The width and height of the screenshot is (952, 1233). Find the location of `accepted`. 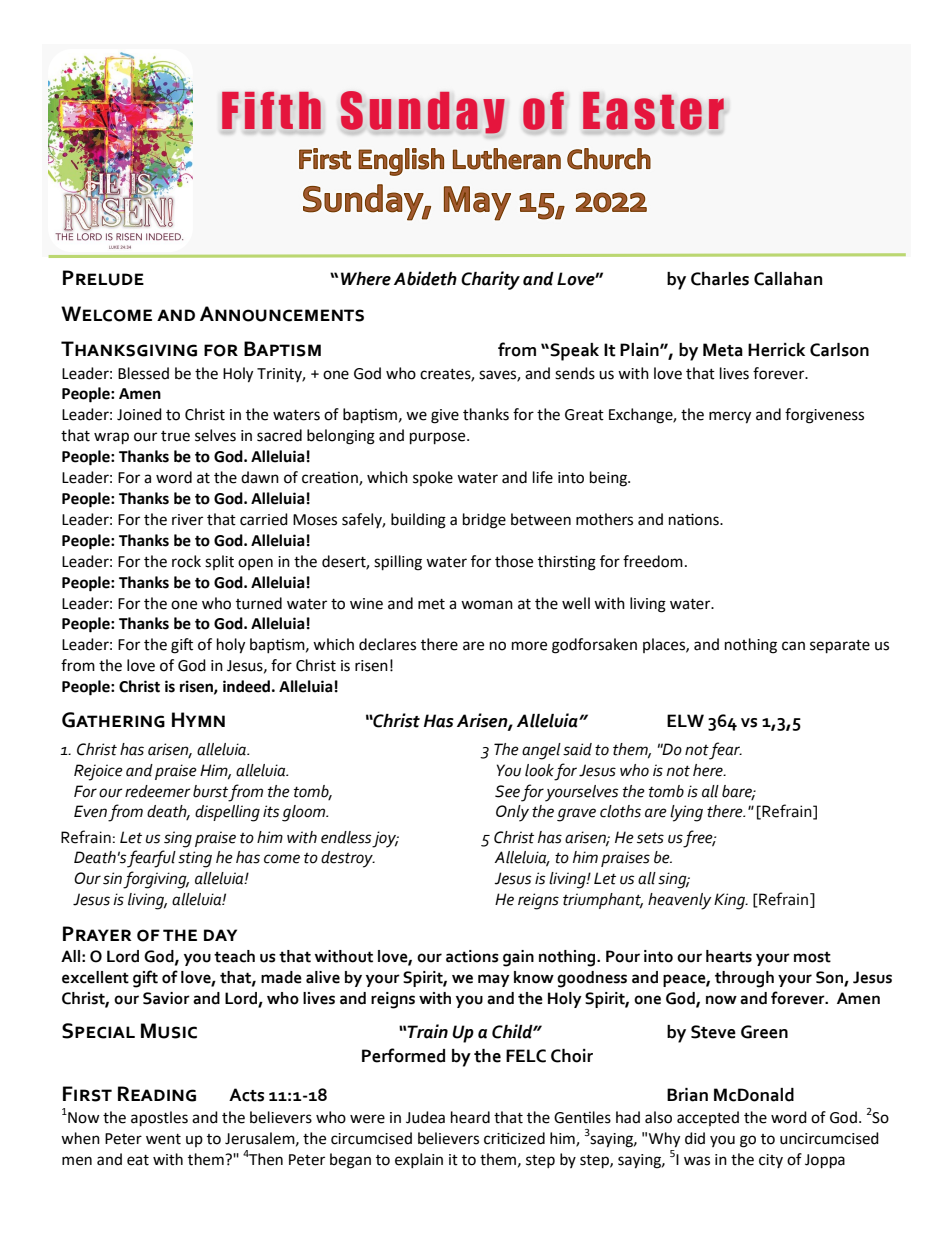

accepted is located at coordinates (708, 1118).
